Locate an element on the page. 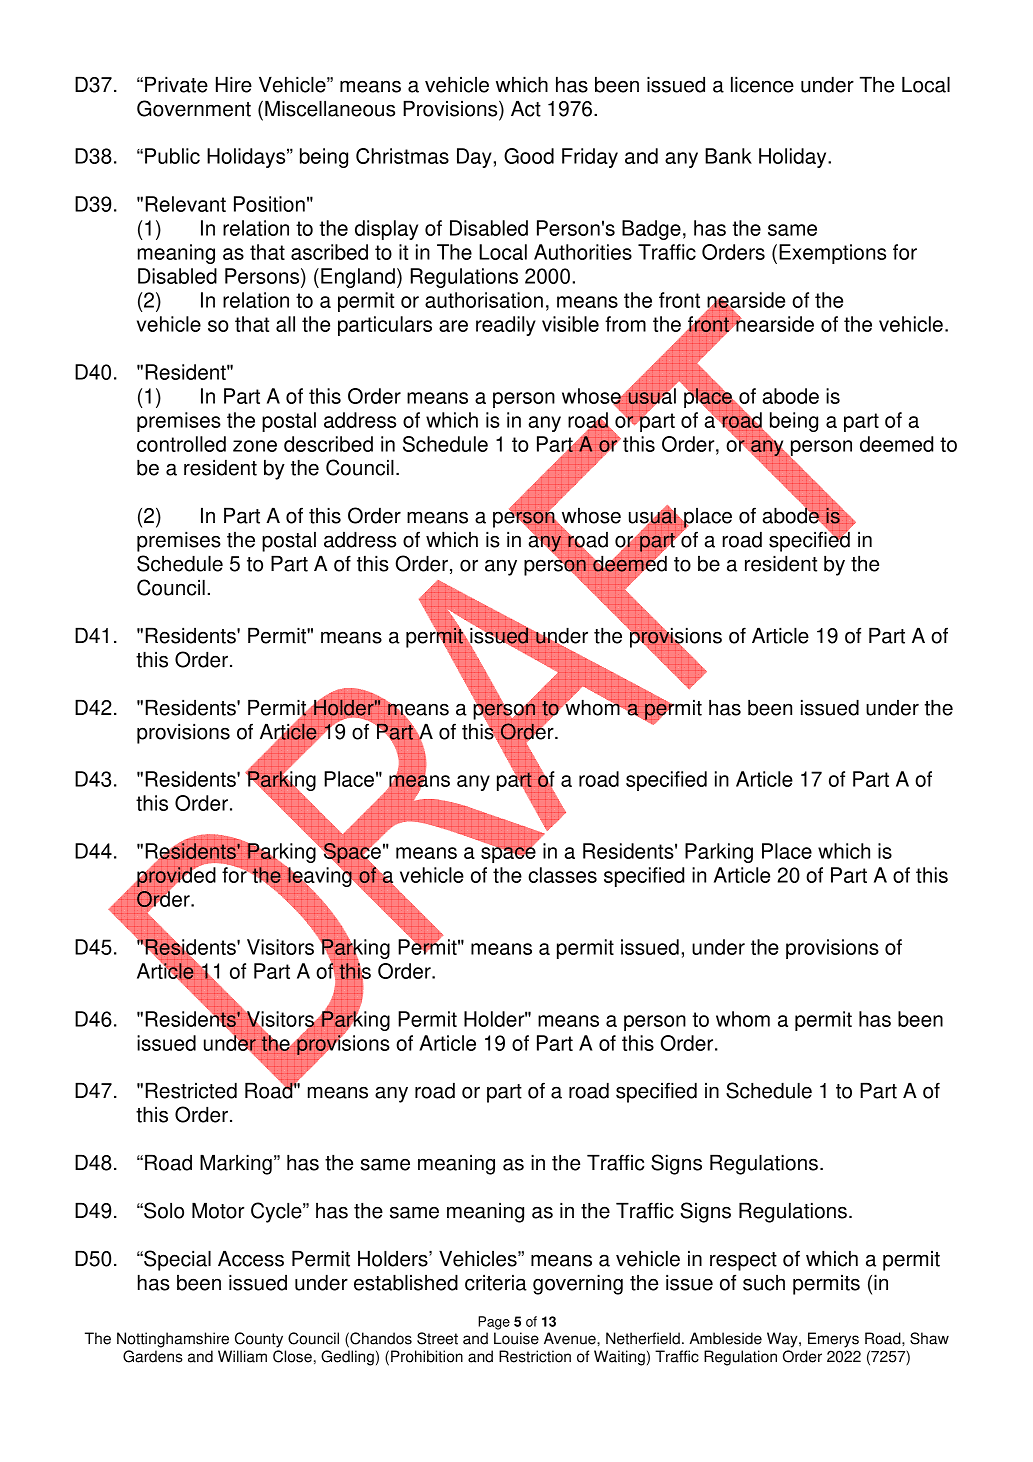 The width and height of the document is (1033, 1462). classes is located at coordinates (562, 875).
